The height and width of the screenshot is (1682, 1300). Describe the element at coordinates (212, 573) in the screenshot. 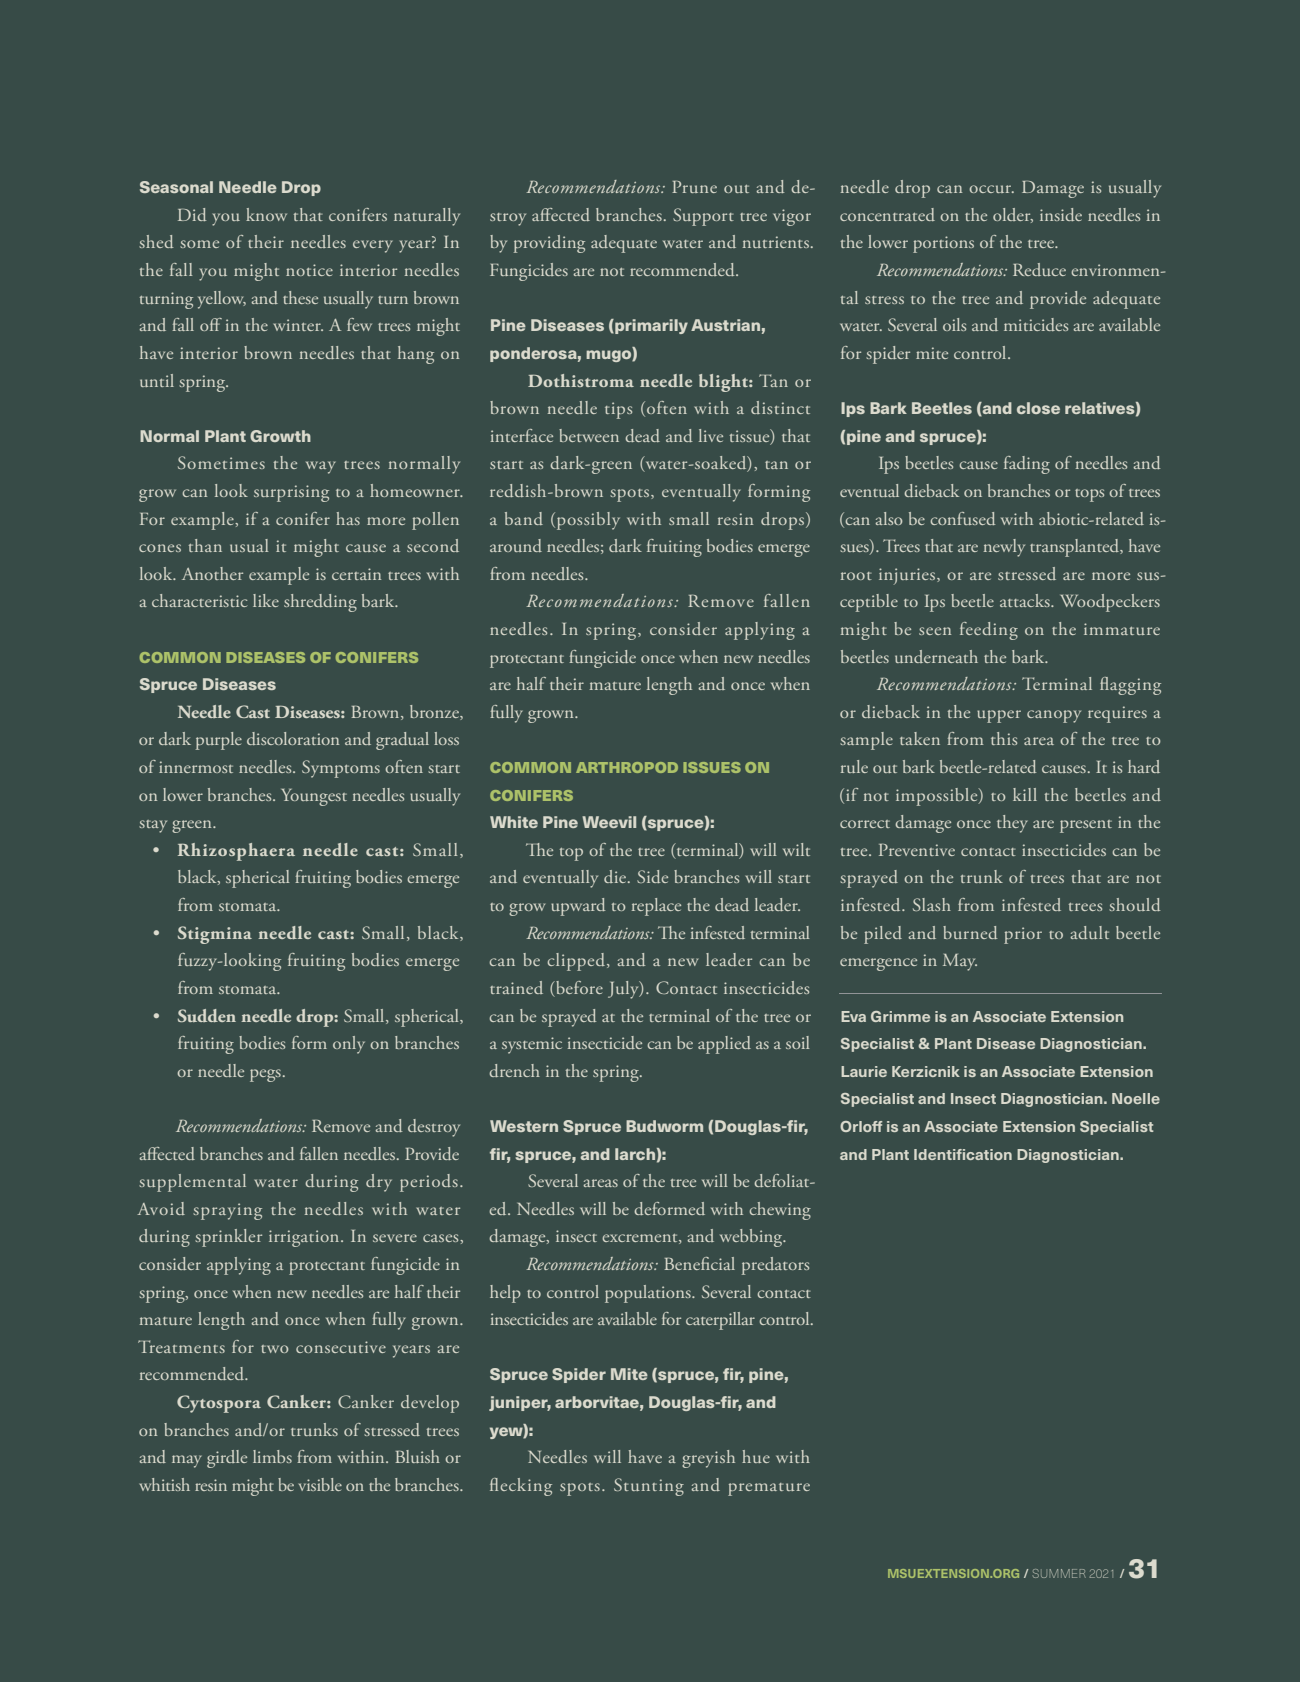

I see `Another` at that location.
